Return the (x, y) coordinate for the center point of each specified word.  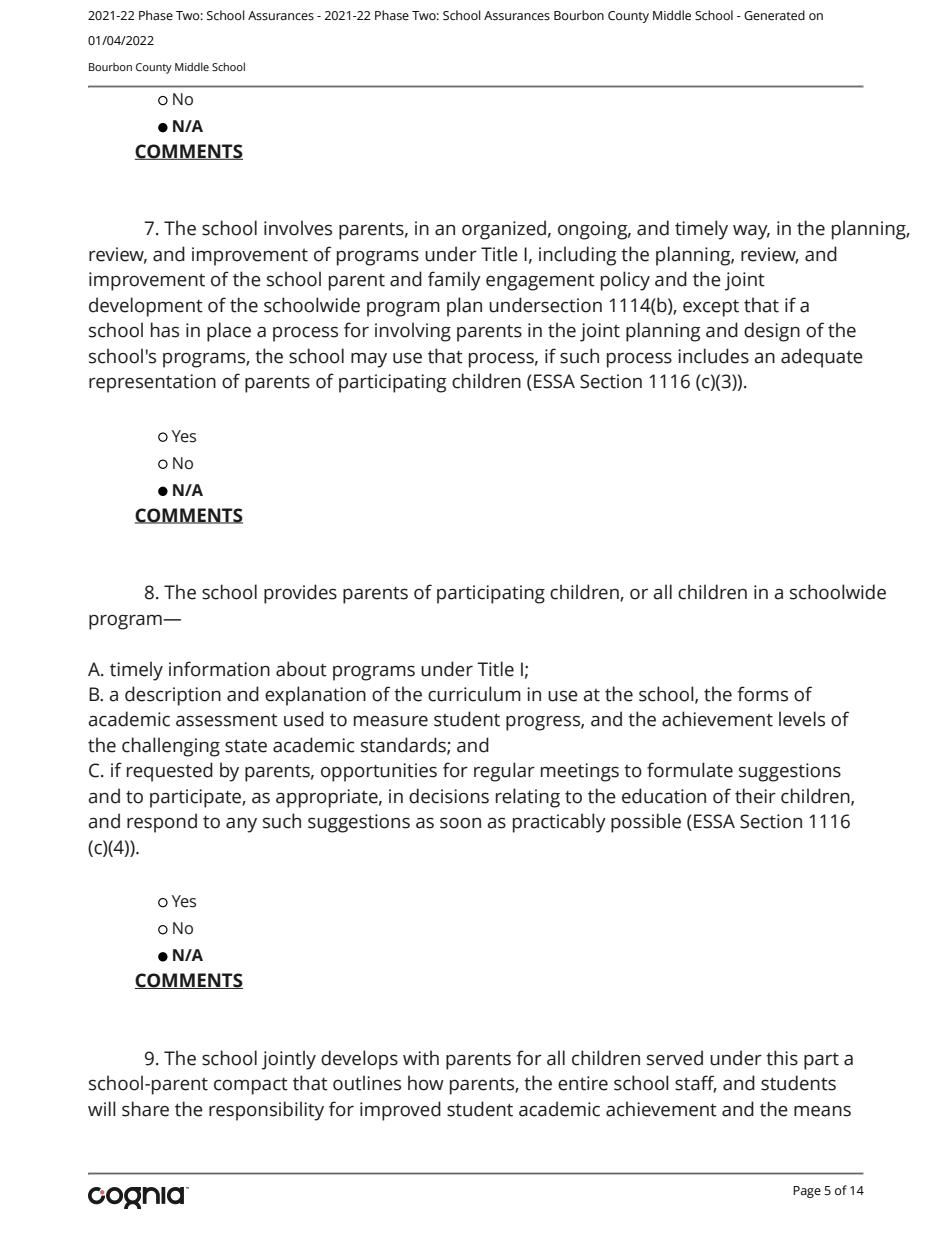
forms (762, 694)
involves (298, 228)
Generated (774, 15)
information (219, 669)
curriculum (474, 694)
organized (504, 230)
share (145, 1109)
